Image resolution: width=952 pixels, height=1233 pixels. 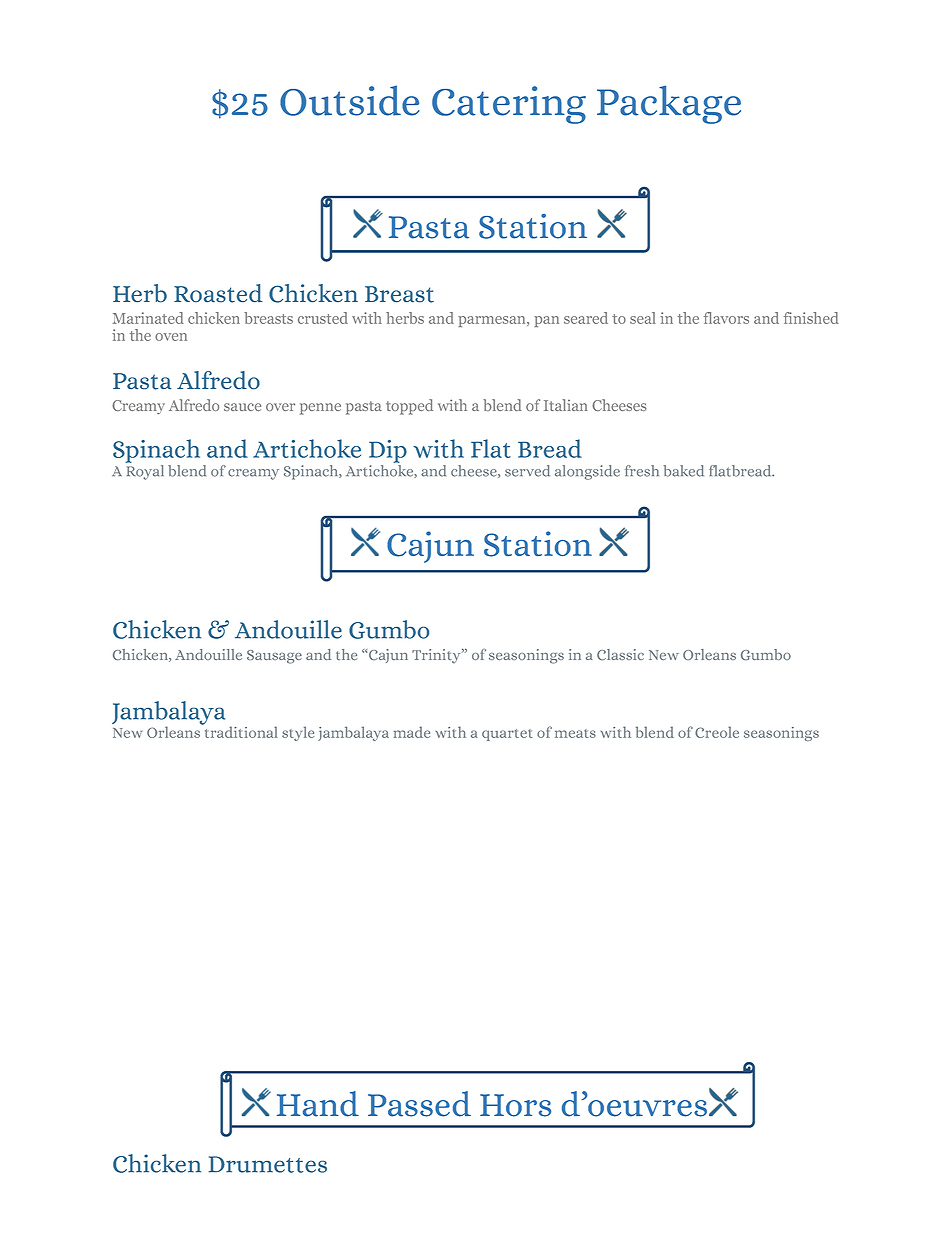 What do you see at coordinates (318, 1104) in the image?
I see `Hand` at bounding box center [318, 1104].
